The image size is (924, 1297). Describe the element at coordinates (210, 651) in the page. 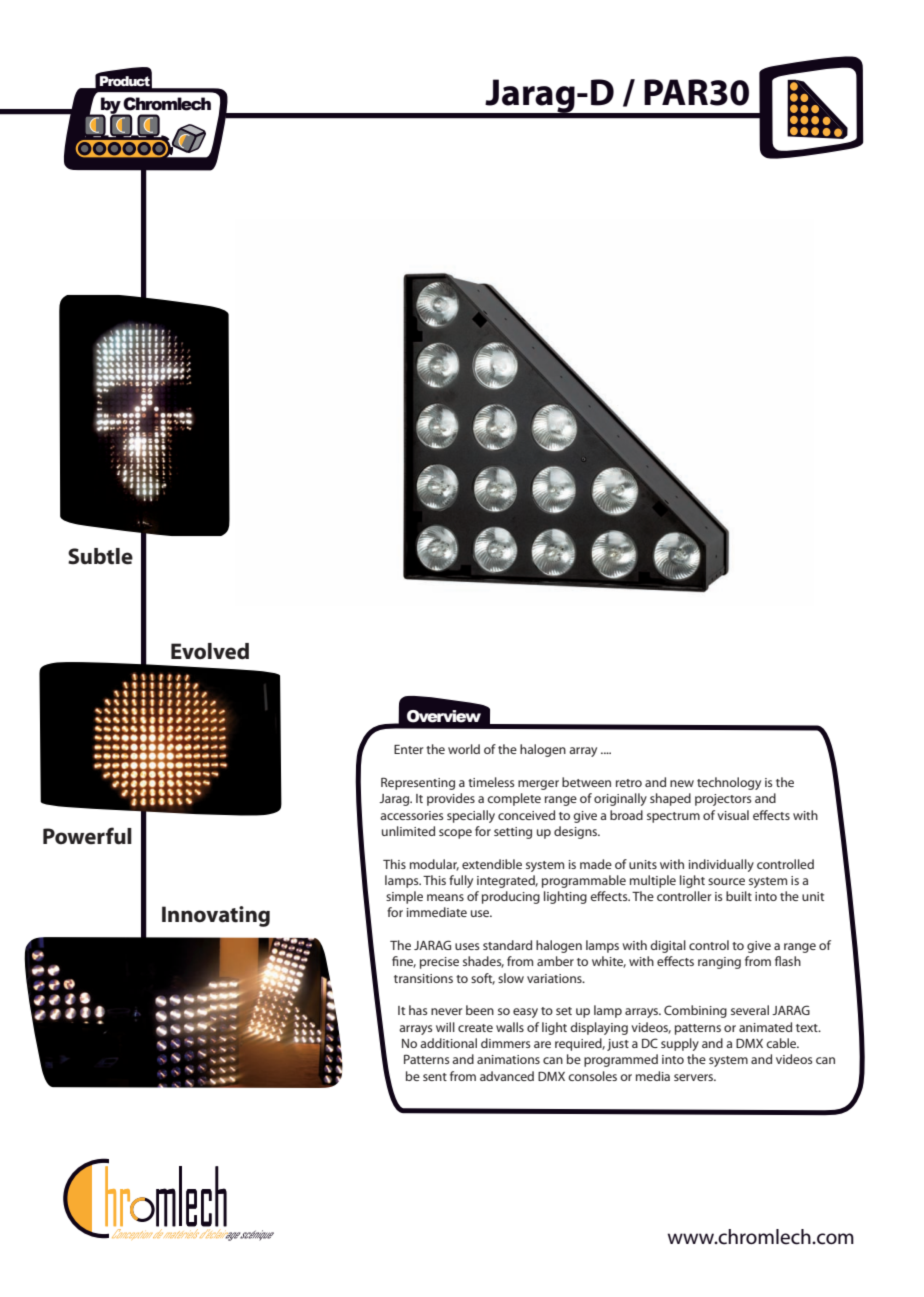

I see `Evolved` at that location.
